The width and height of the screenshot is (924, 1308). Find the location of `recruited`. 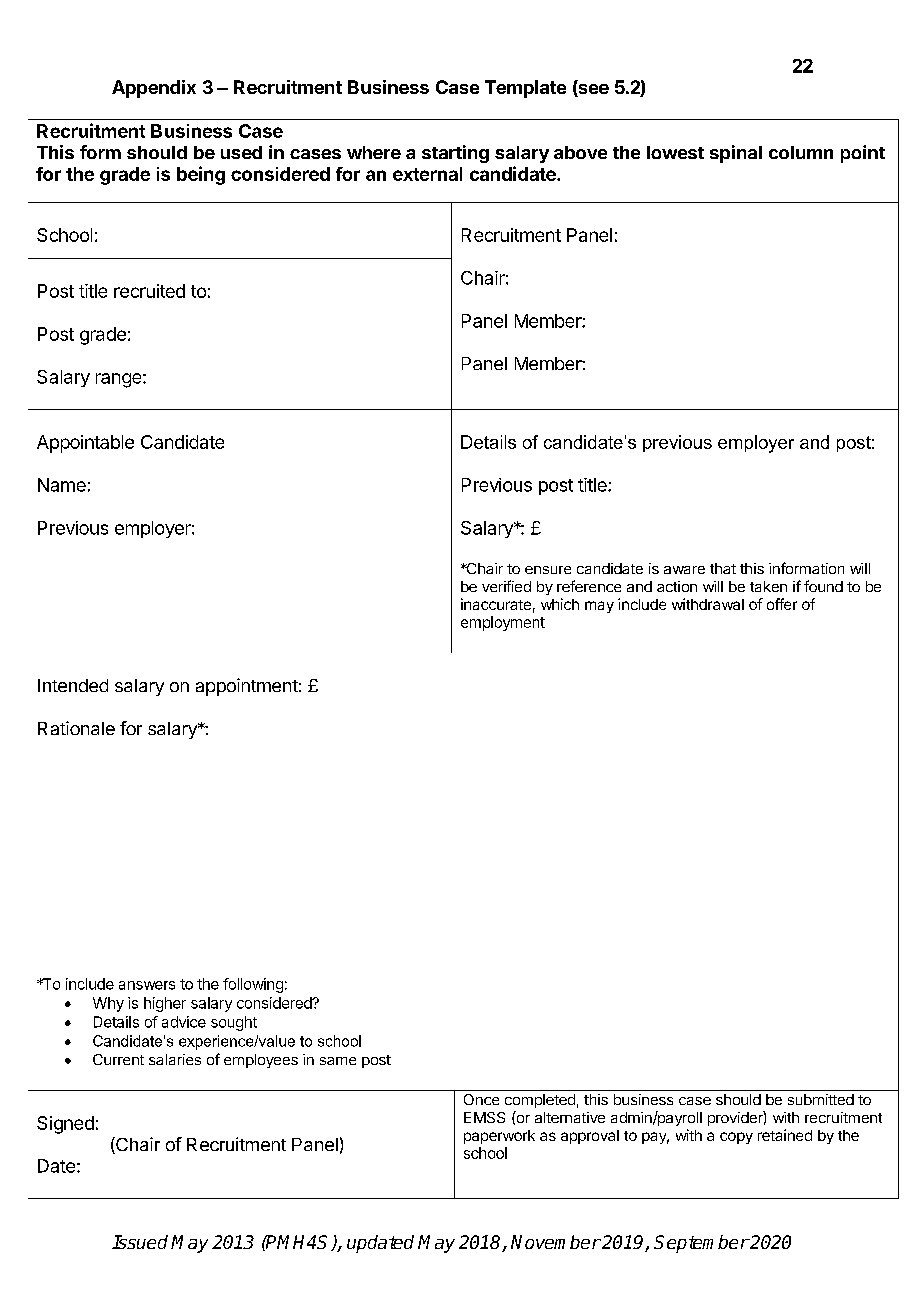

recruited is located at coordinates (149, 291).
